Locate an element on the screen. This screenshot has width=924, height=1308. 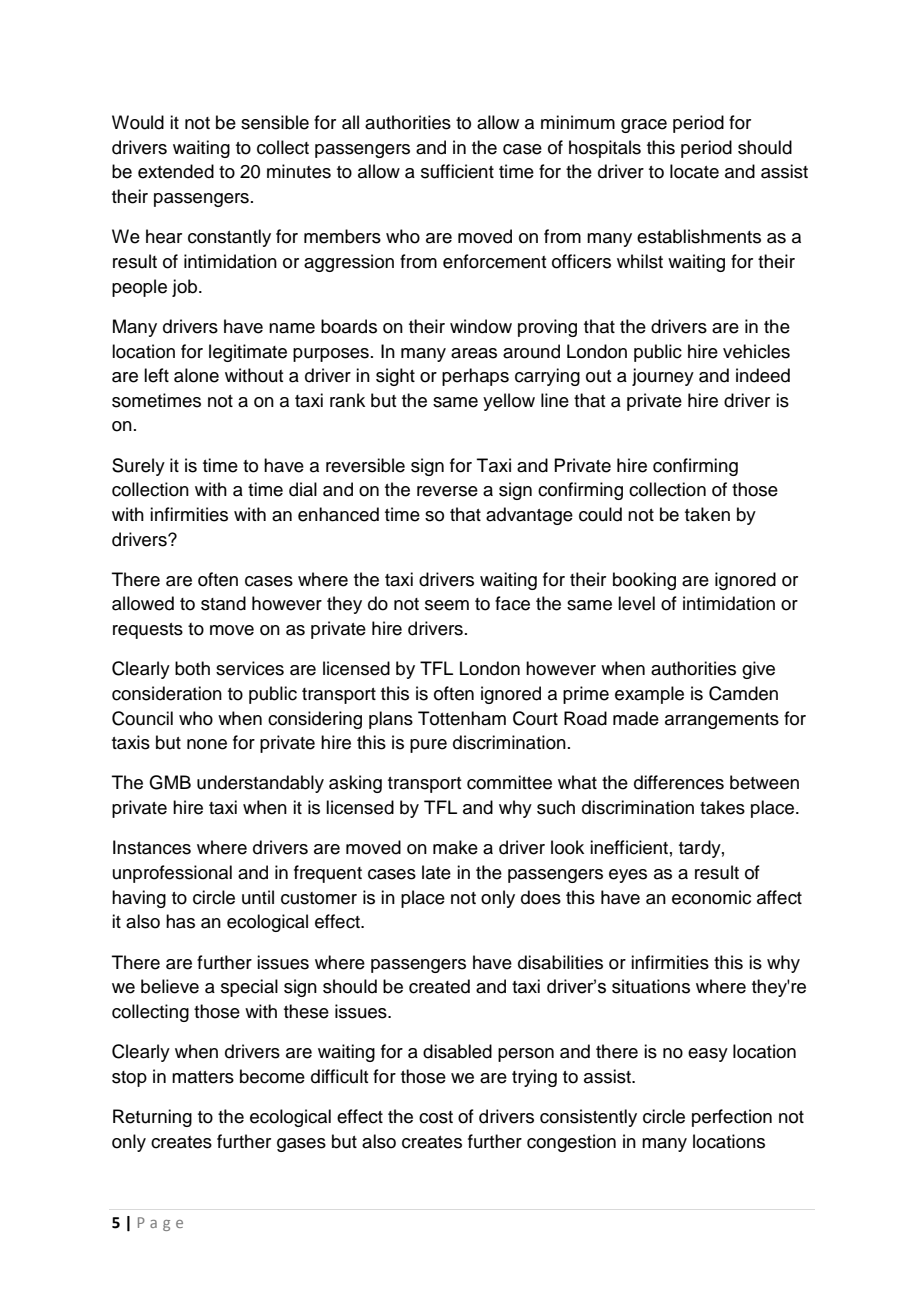
sufficient is located at coordinates (457, 171).
